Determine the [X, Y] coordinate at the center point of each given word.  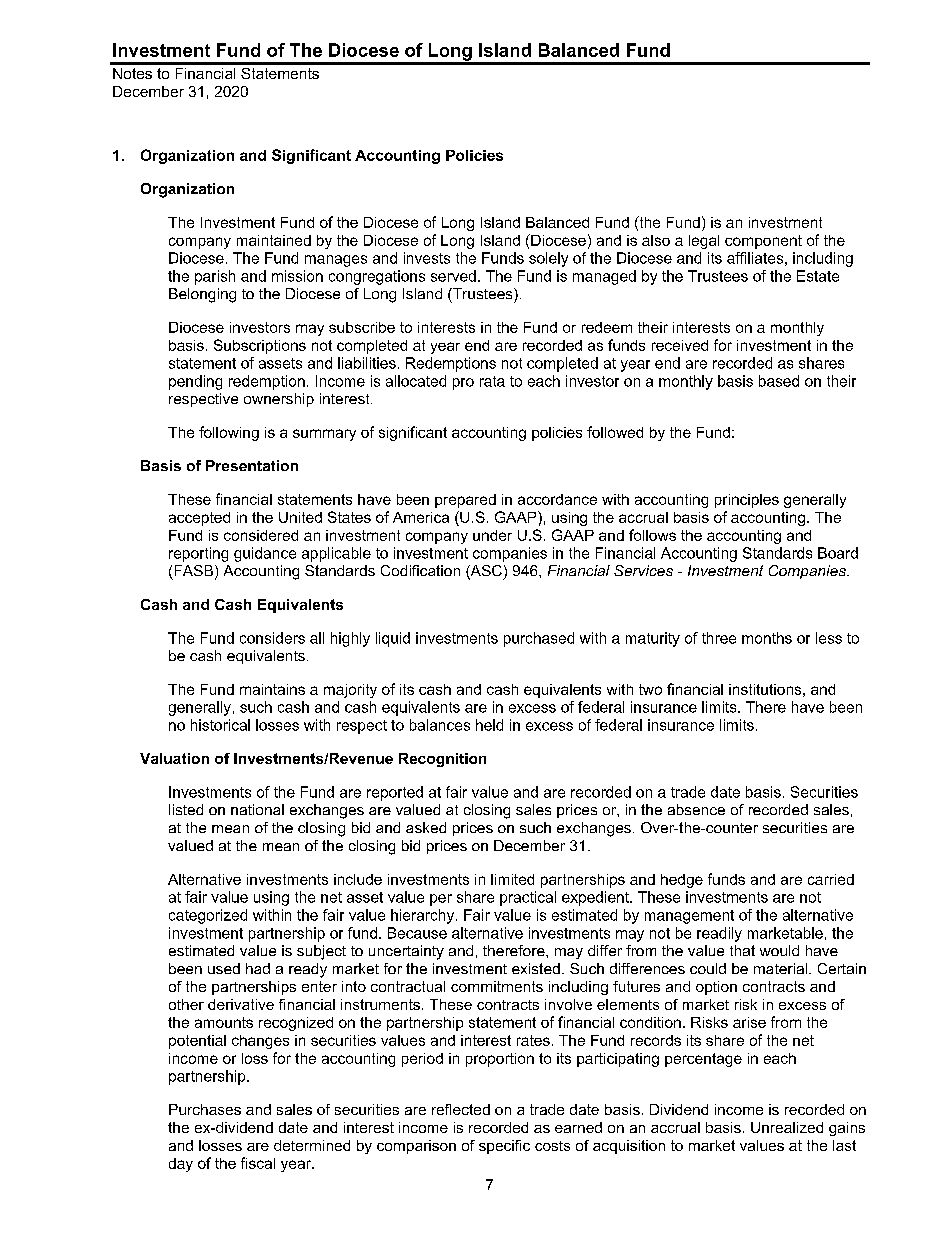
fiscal [258, 1163]
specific [504, 1147]
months [767, 638]
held [489, 725]
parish [215, 277]
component [763, 242]
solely [548, 259]
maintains [272, 689]
